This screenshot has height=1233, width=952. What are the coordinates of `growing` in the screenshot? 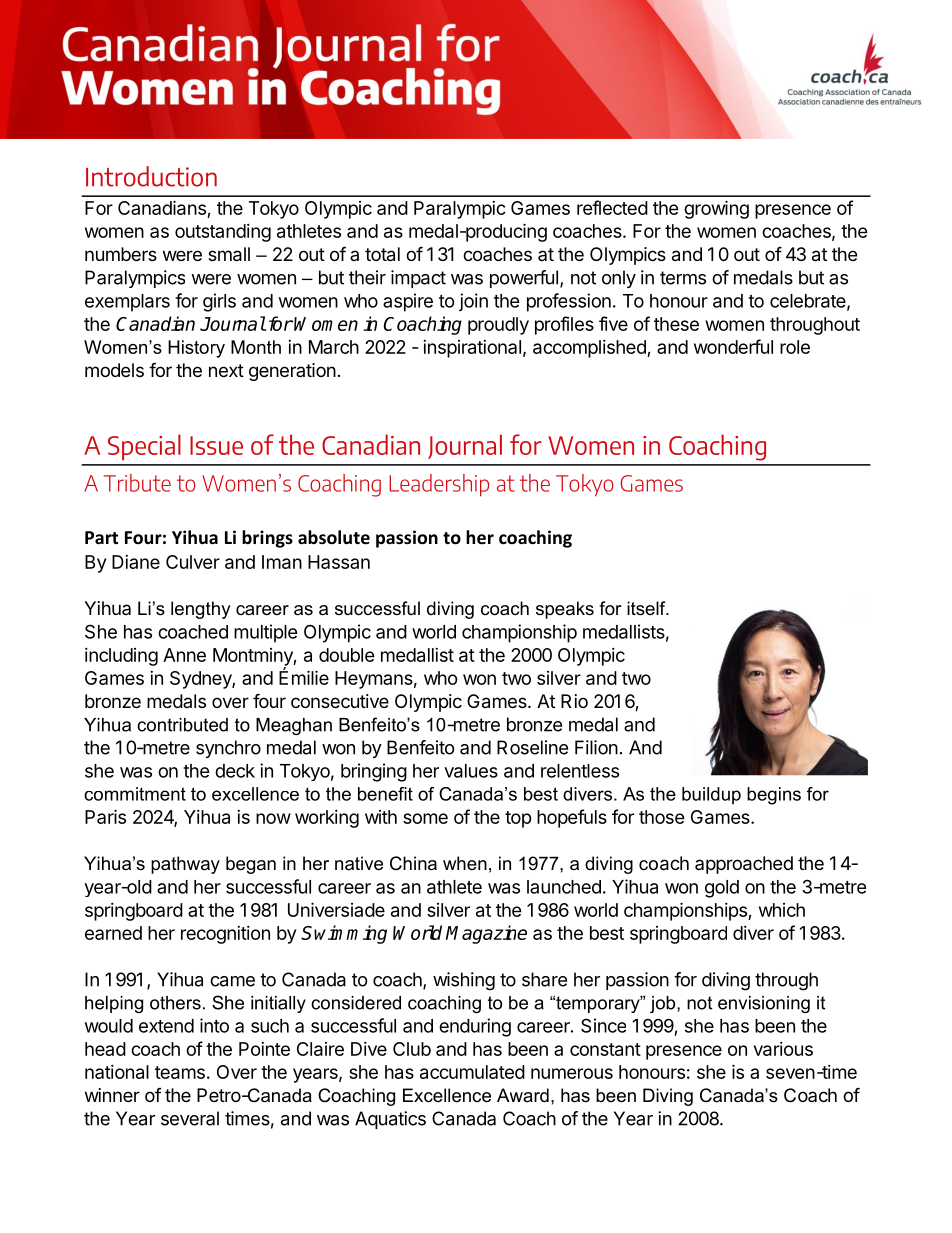 It's located at (716, 209).
